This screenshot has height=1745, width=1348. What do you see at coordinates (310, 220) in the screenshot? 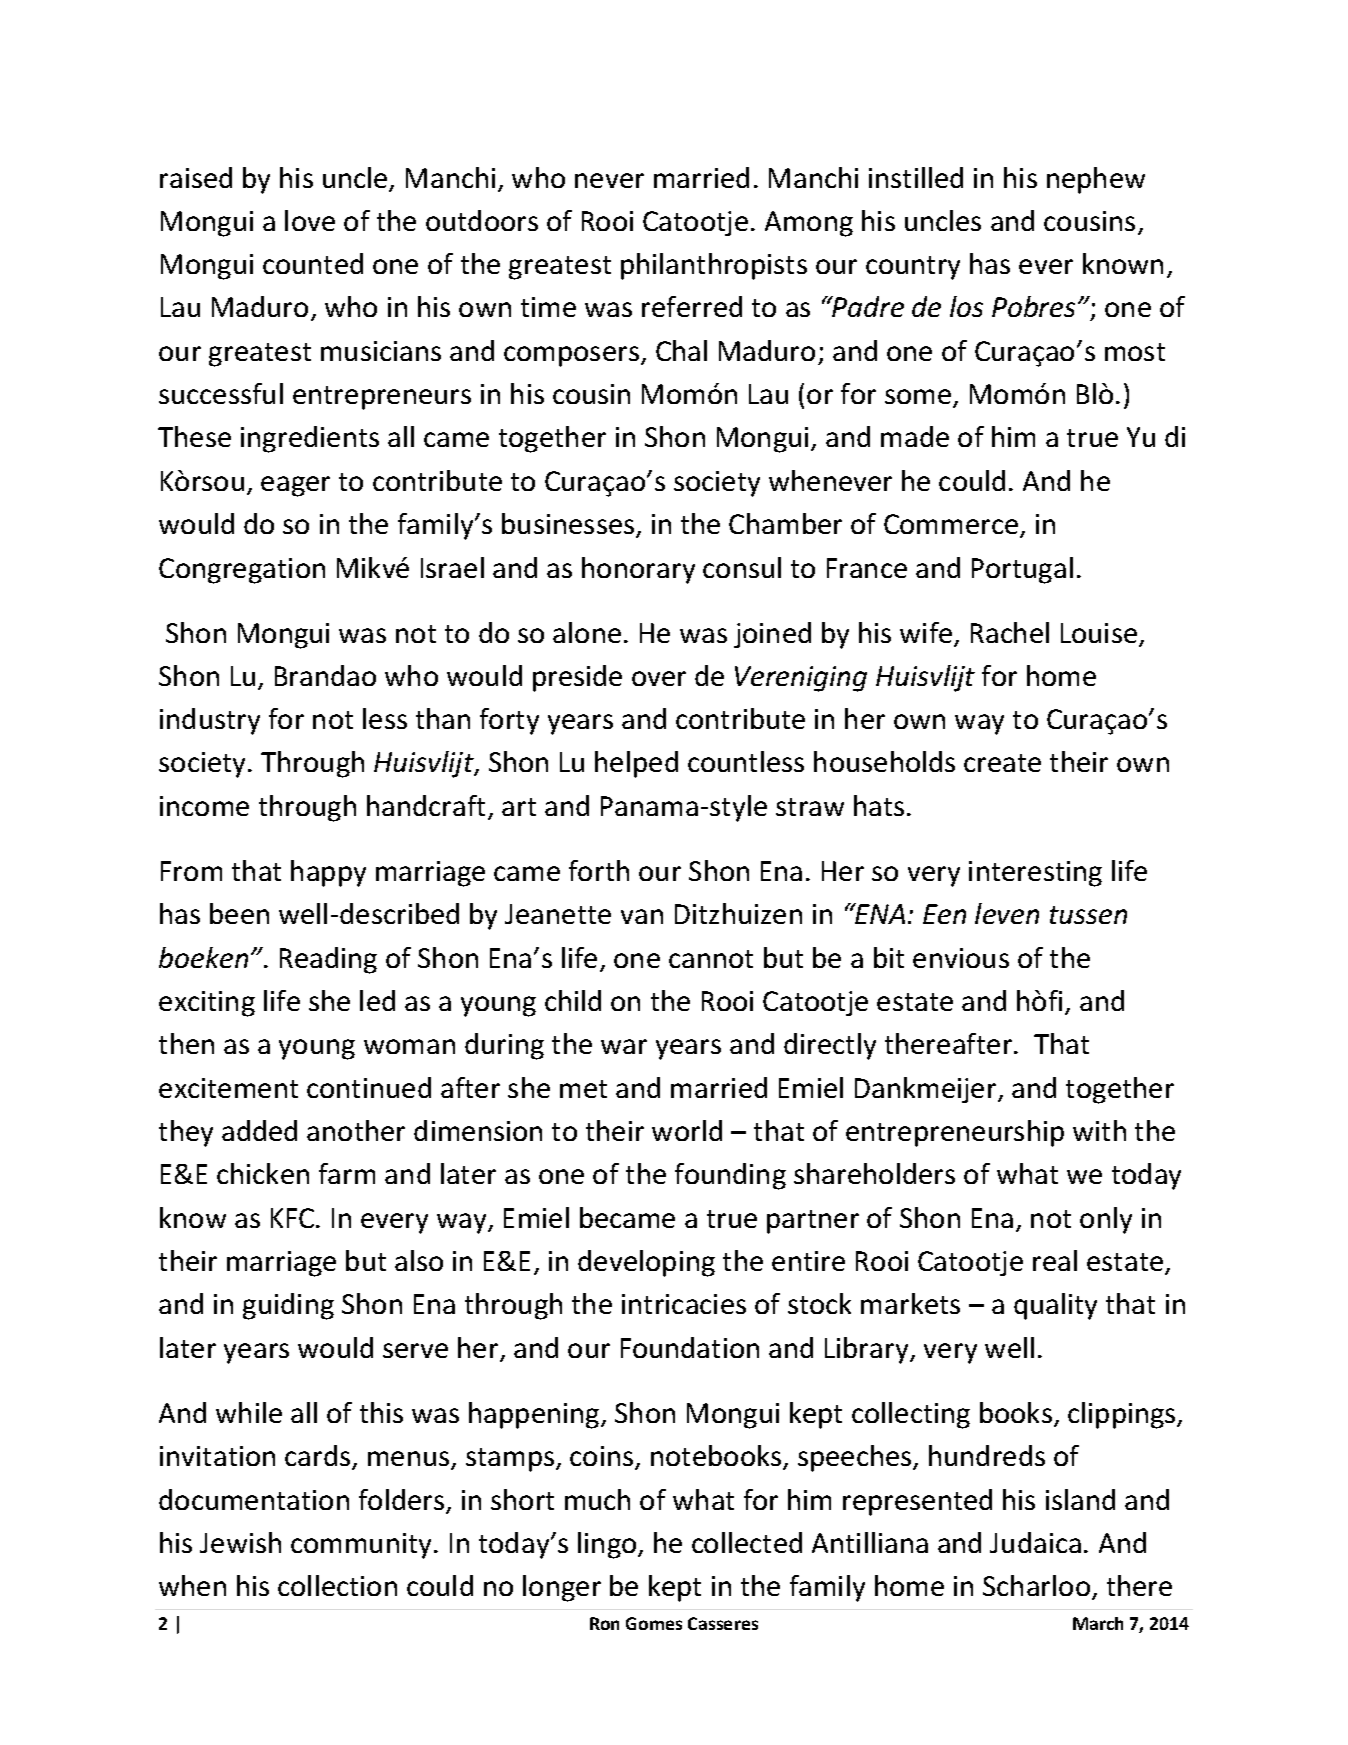
I see `love` at bounding box center [310, 220].
